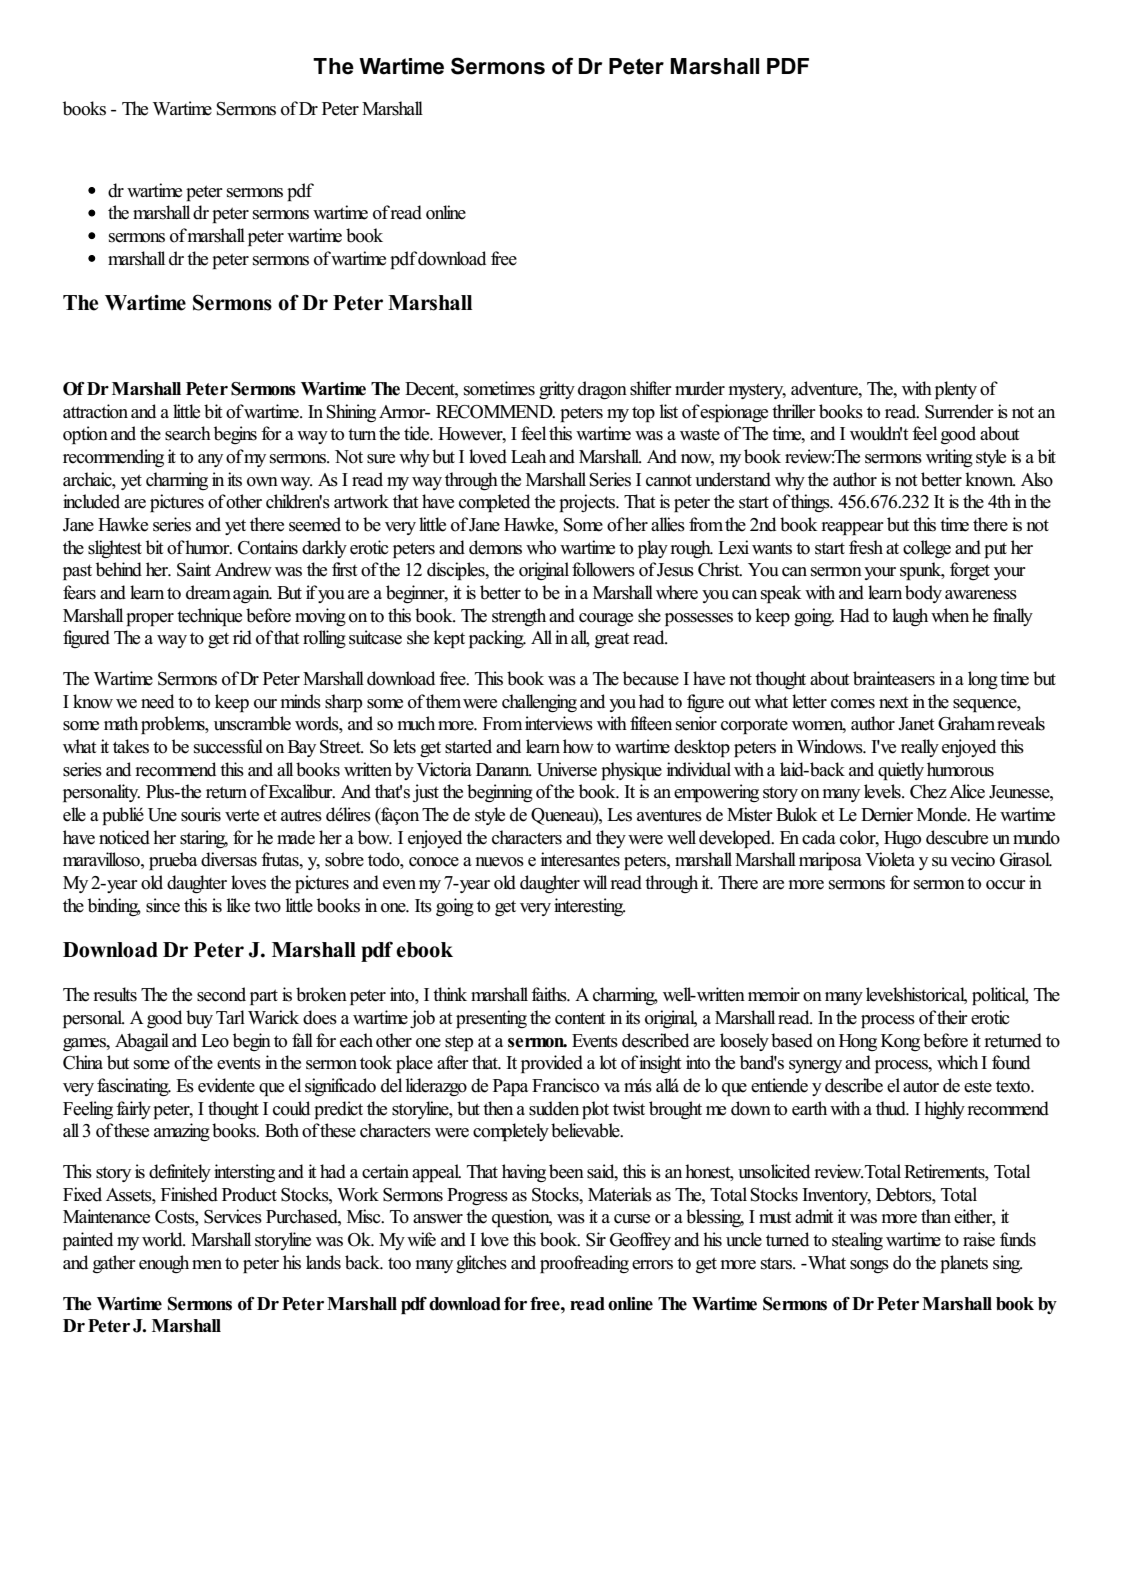 Image resolution: width=1124 pixels, height=1590 pixels. I want to click on fifteen, so click(651, 723).
